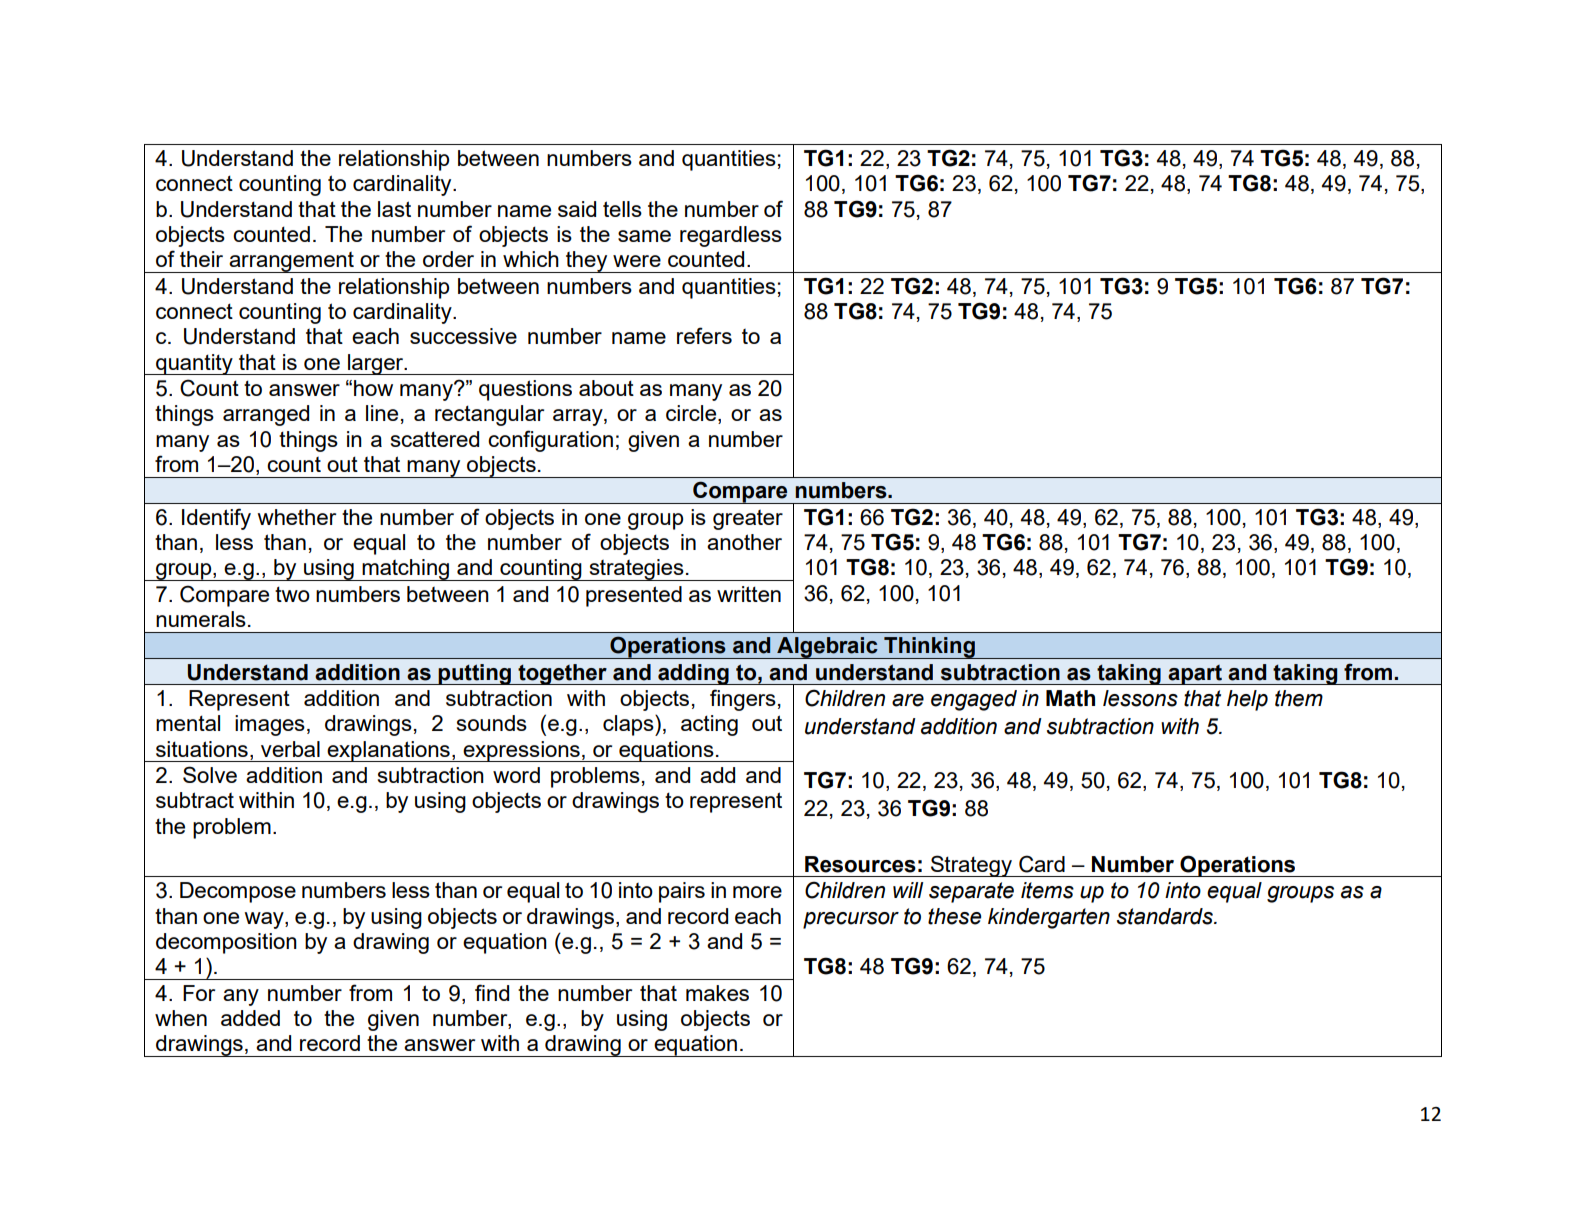  Describe the element at coordinates (644, 236) in the image. I see `same` at that location.
